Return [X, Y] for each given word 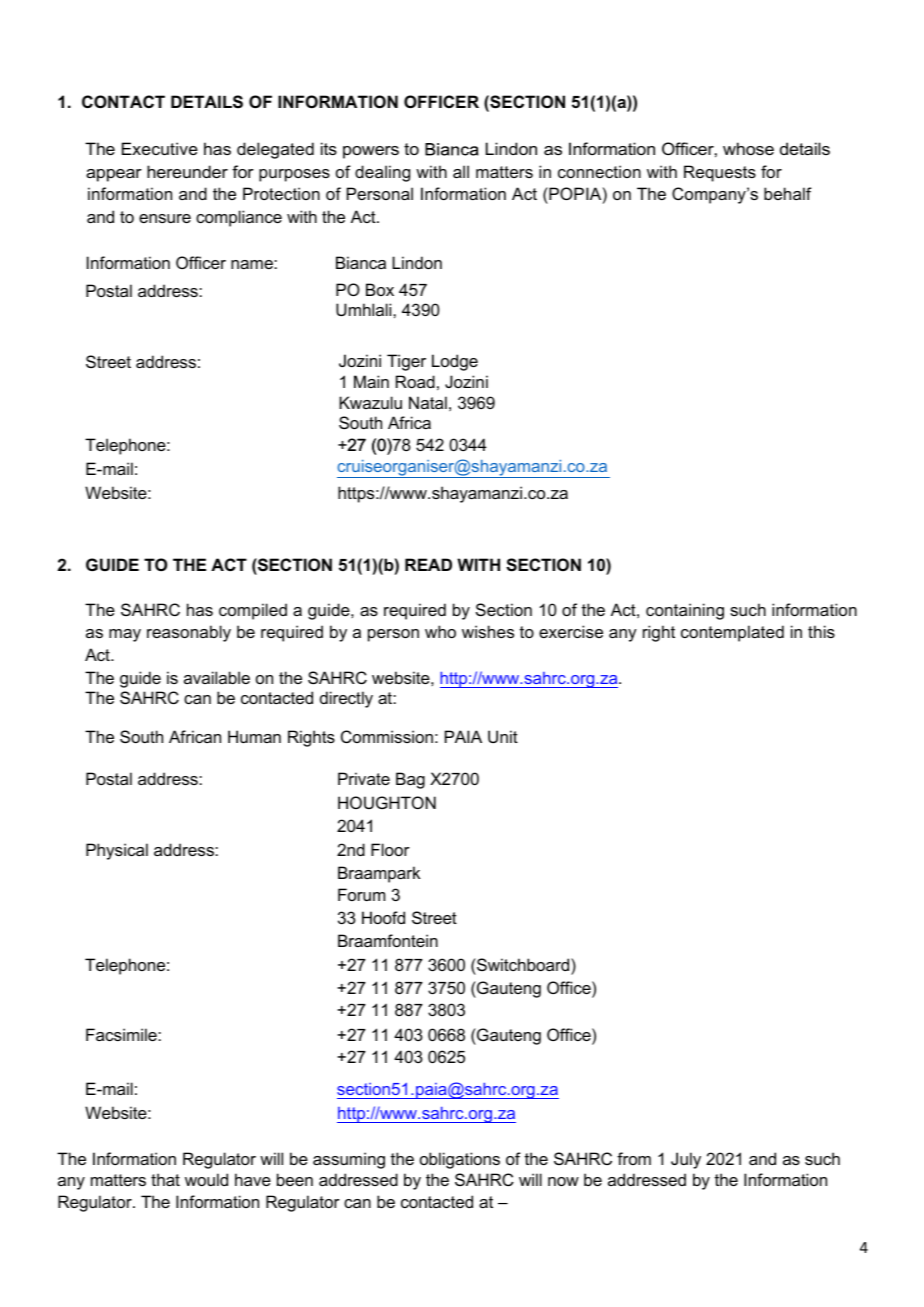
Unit [503, 736]
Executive [160, 148]
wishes [488, 631]
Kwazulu [370, 402]
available [217, 677]
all [461, 171]
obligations [460, 1160]
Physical [117, 851]
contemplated [732, 633]
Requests [720, 173]
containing [685, 611]
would [206, 1179]
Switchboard [523, 964]
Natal [428, 402]
